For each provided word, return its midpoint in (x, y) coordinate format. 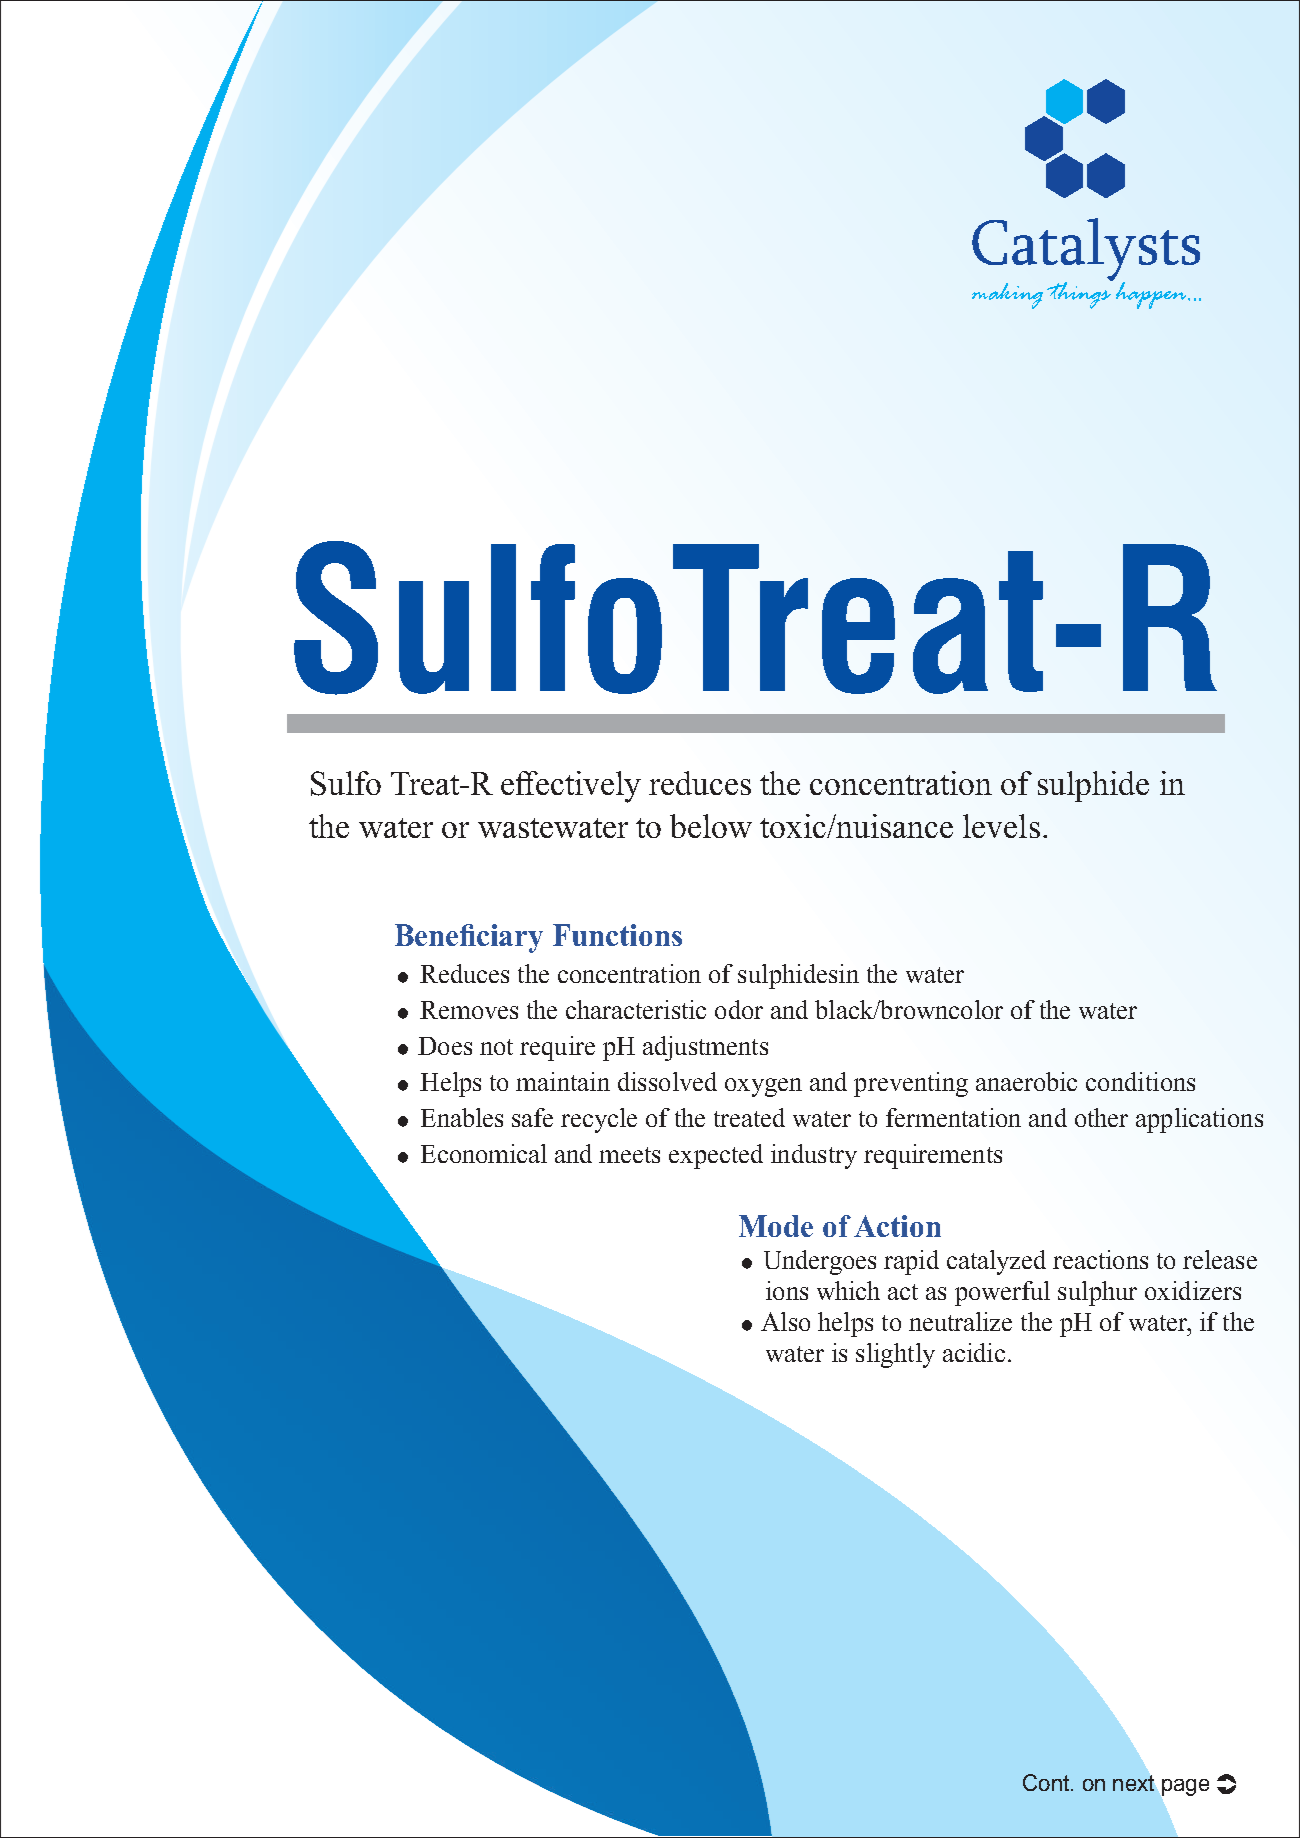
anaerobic (1026, 1081)
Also (785, 1321)
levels (1001, 826)
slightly (895, 1355)
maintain (563, 1081)
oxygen (763, 1087)
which (848, 1290)
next (1133, 1783)
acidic (974, 1352)
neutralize (960, 1321)
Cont (1046, 1782)
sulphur (1097, 1293)
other (1101, 1117)
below (711, 826)
